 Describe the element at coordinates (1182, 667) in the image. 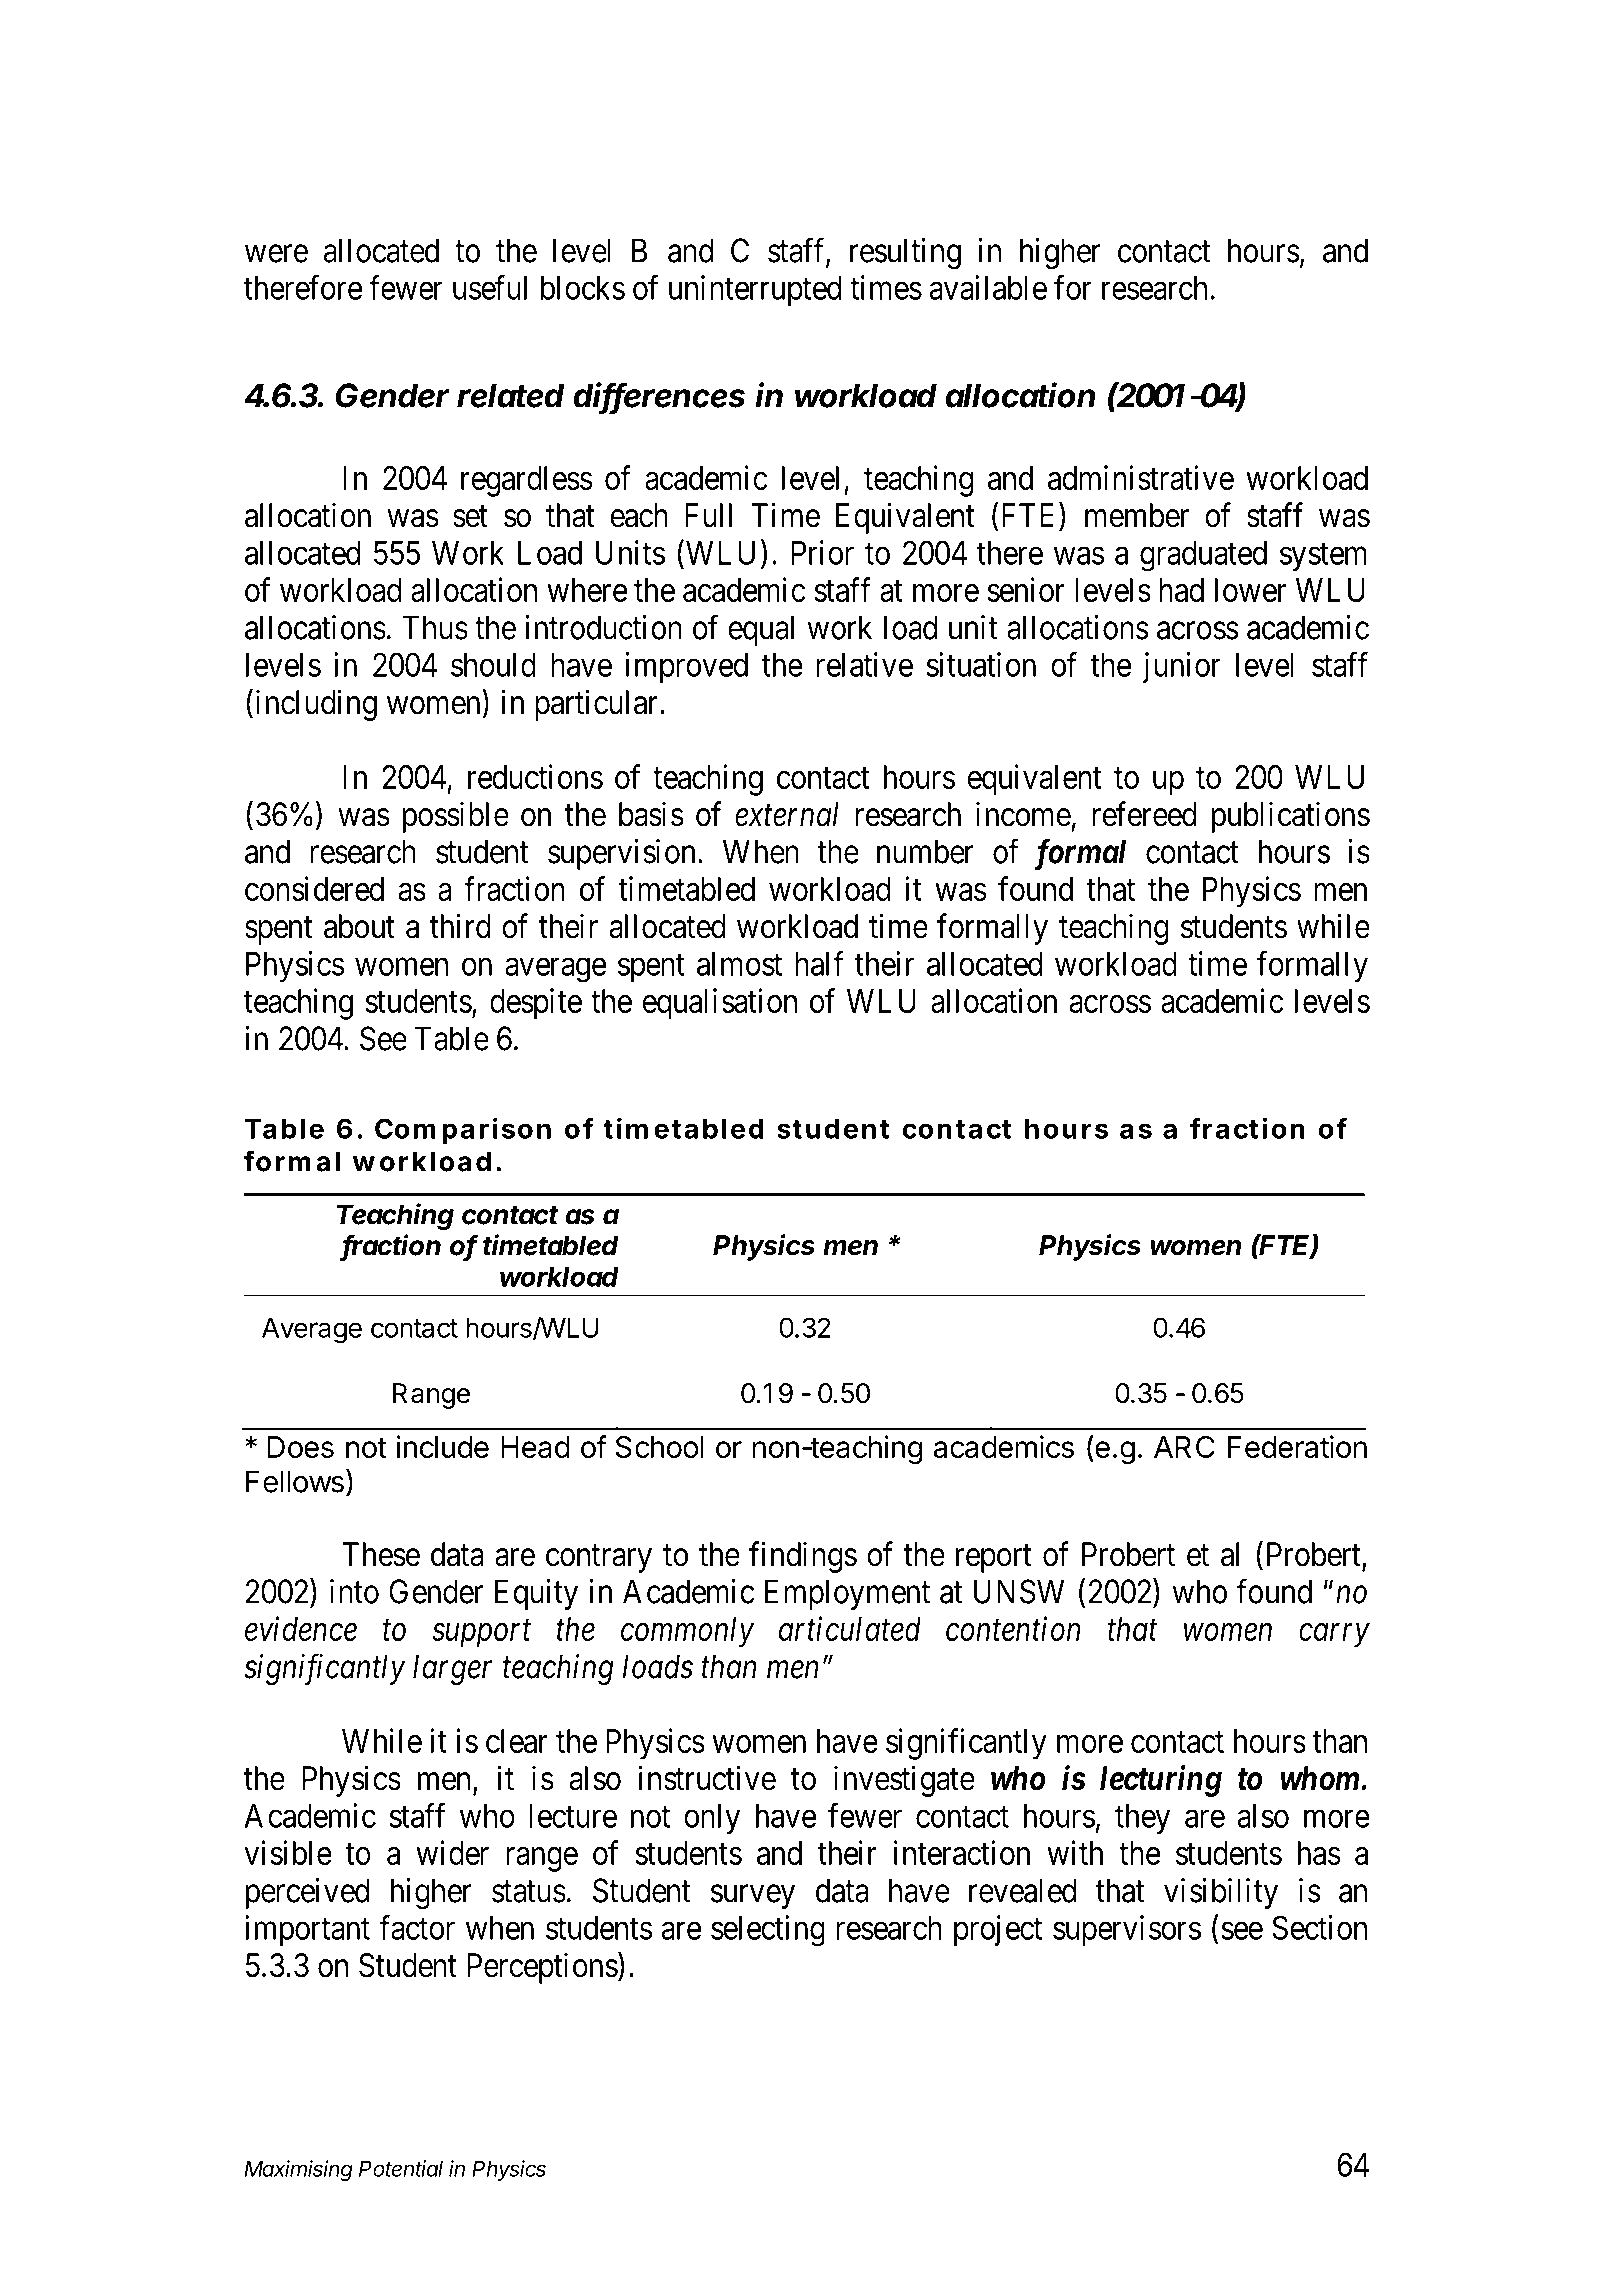

I see `junior` at that location.
